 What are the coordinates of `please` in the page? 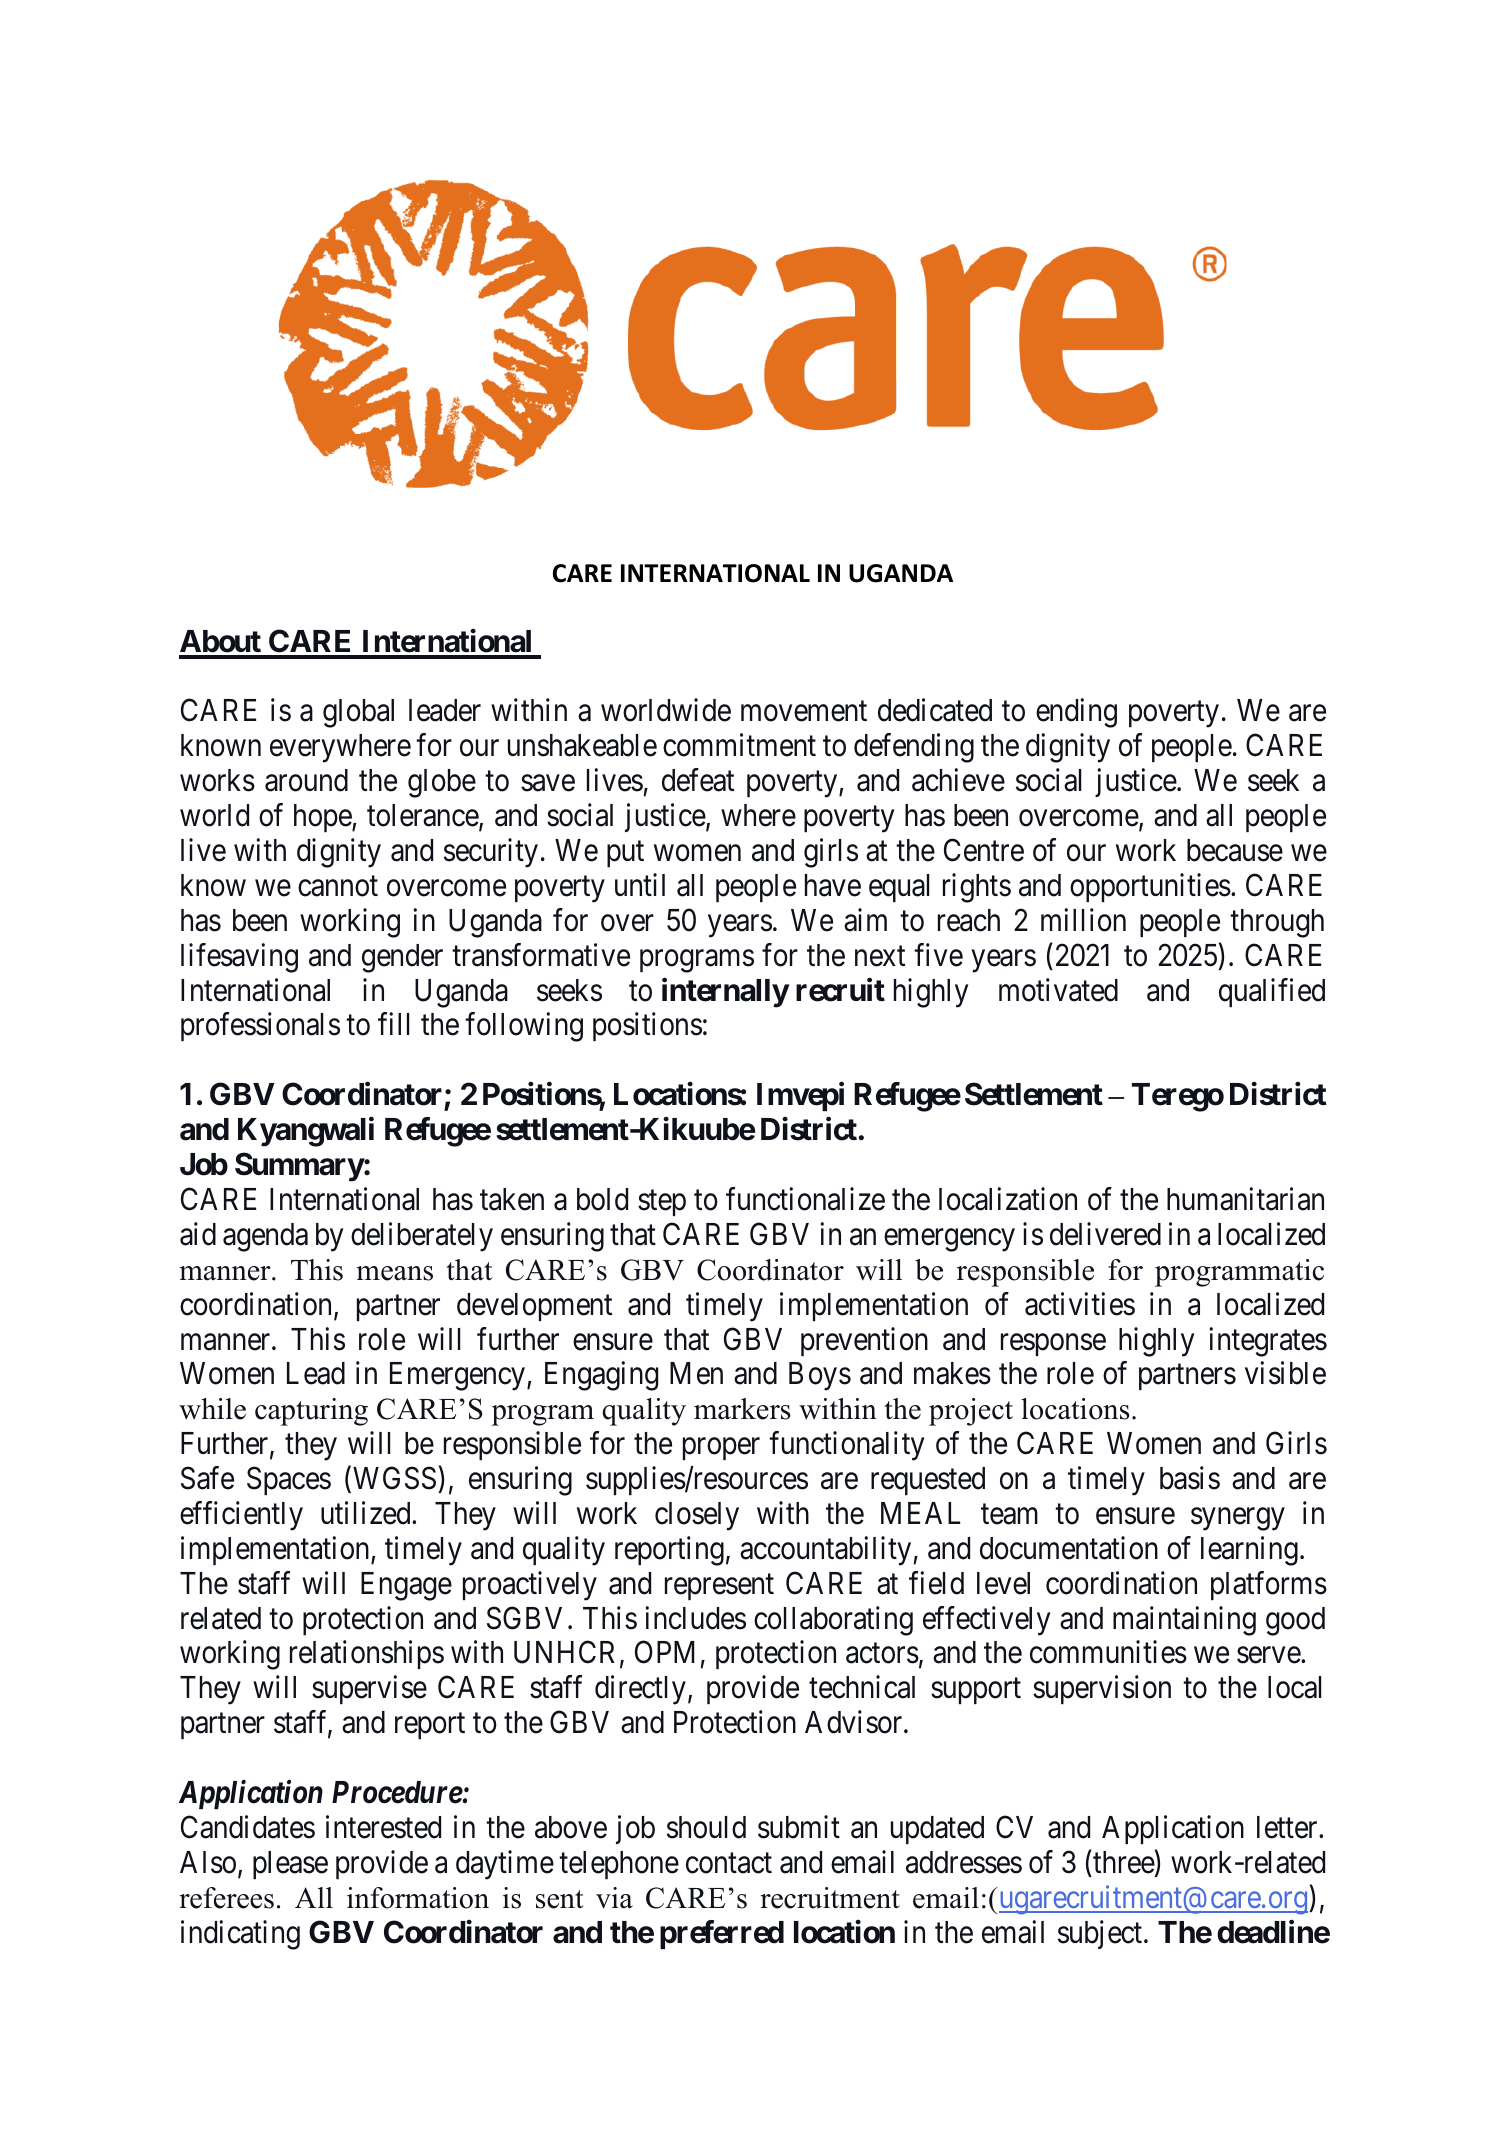 It's located at (290, 1865).
